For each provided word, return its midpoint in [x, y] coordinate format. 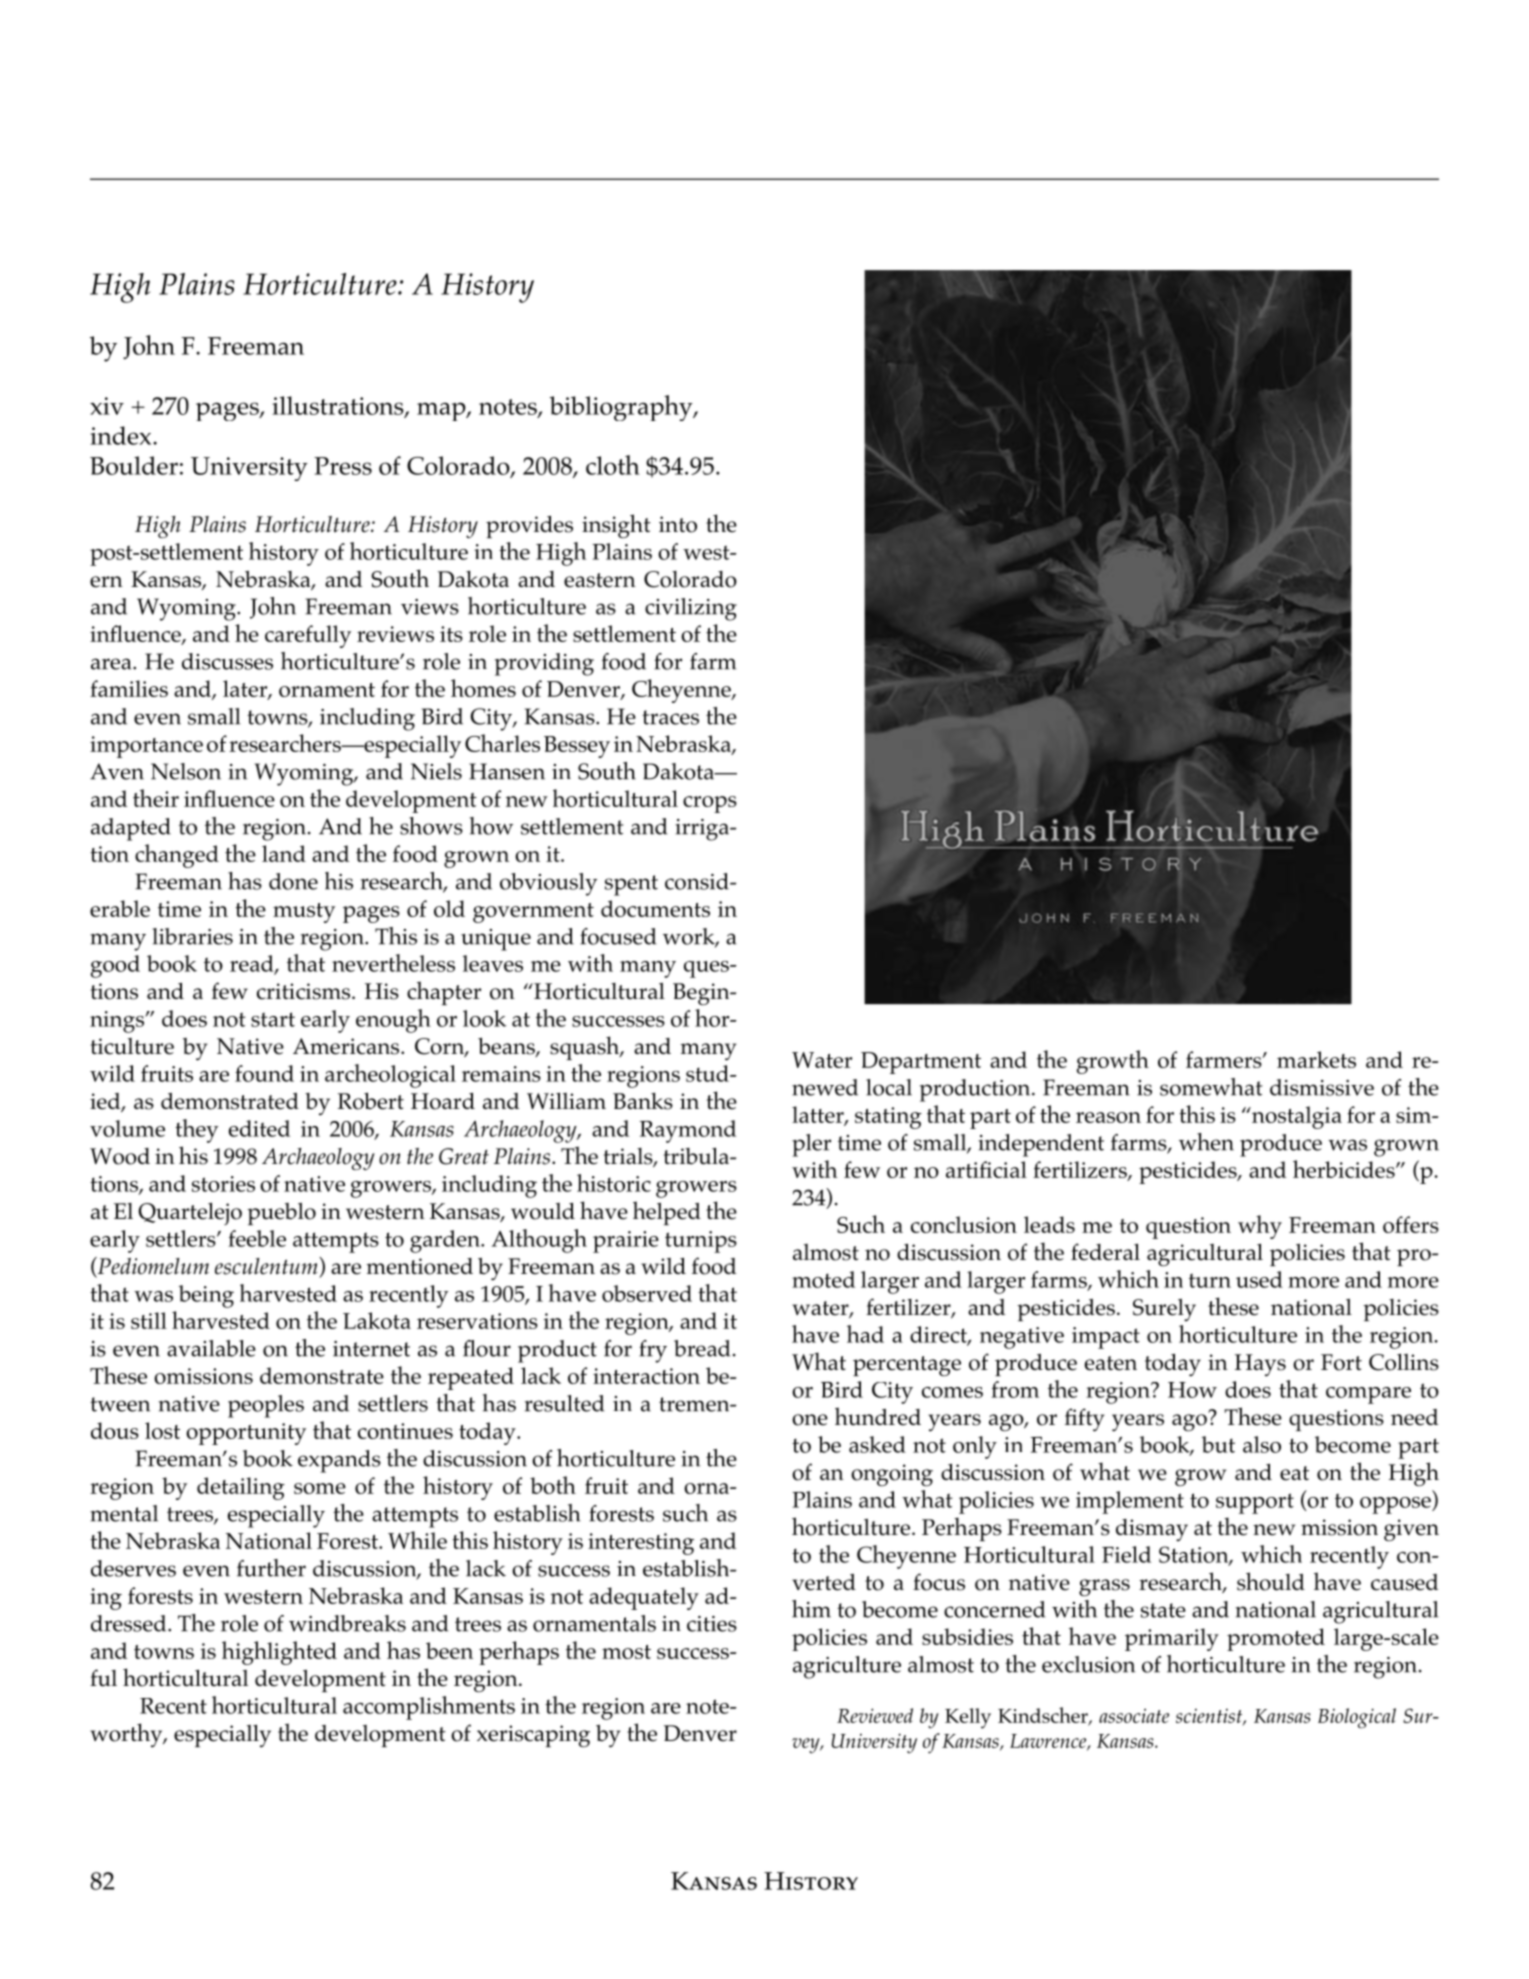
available [211, 1348]
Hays [1260, 1365]
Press [343, 466]
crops [710, 804]
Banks [643, 1101]
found [264, 1073]
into [678, 524]
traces [670, 717]
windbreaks [347, 1623]
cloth [613, 465]
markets [1316, 1059]
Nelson [186, 771]
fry [653, 1351]
